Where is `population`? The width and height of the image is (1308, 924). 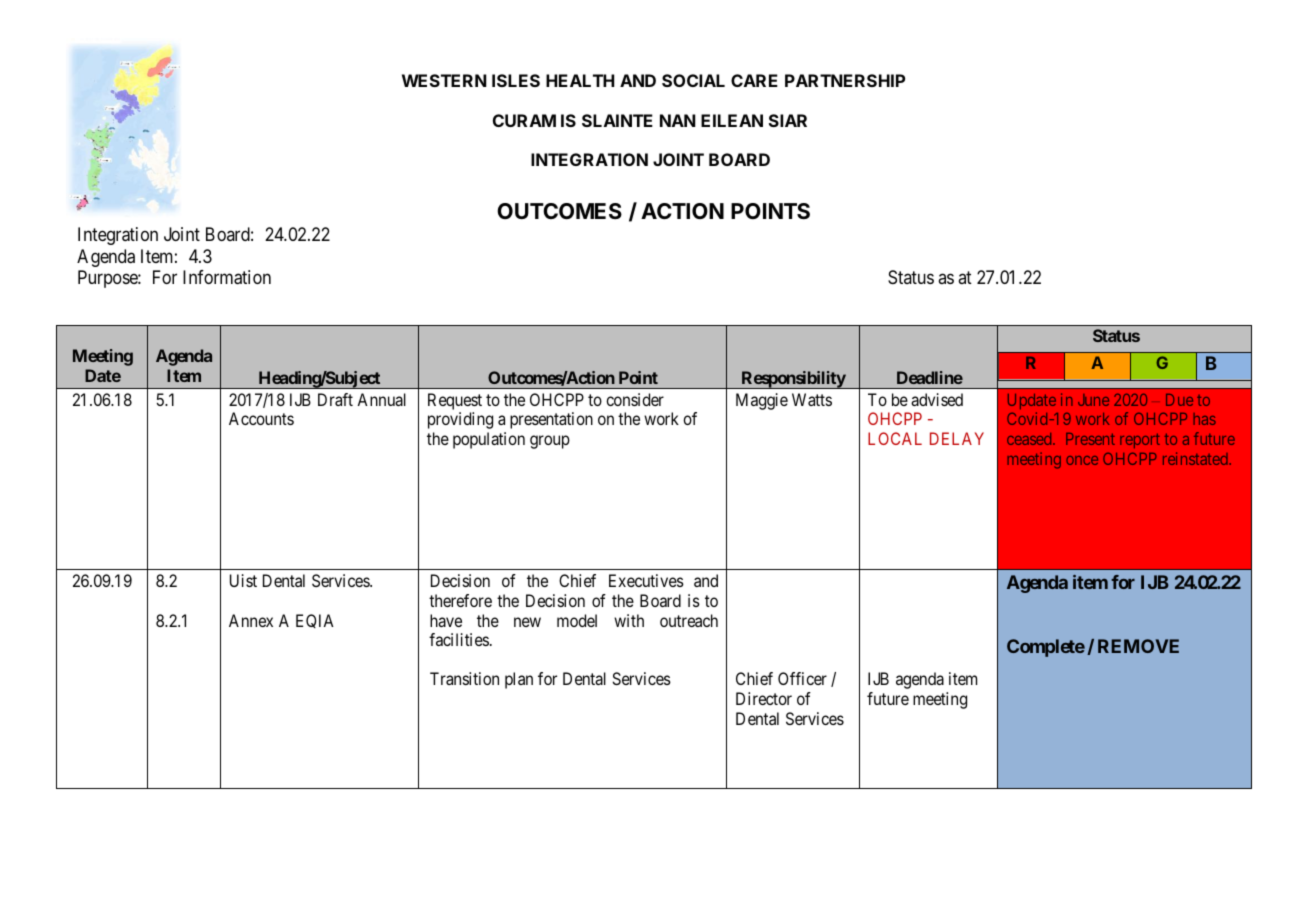
population is located at coordinates (489, 440).
